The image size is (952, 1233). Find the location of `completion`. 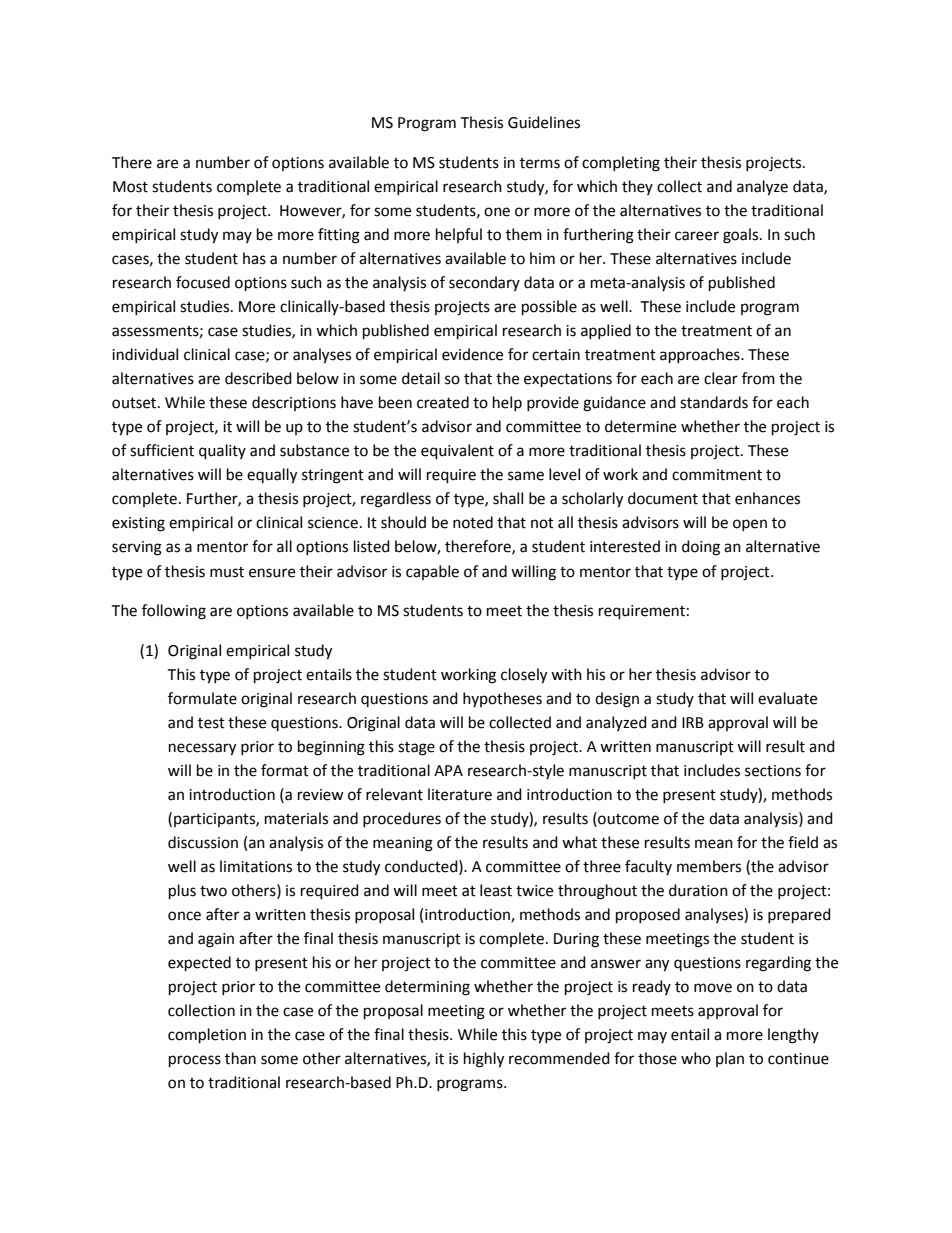

completion is located at coordinates (207, 1036).
